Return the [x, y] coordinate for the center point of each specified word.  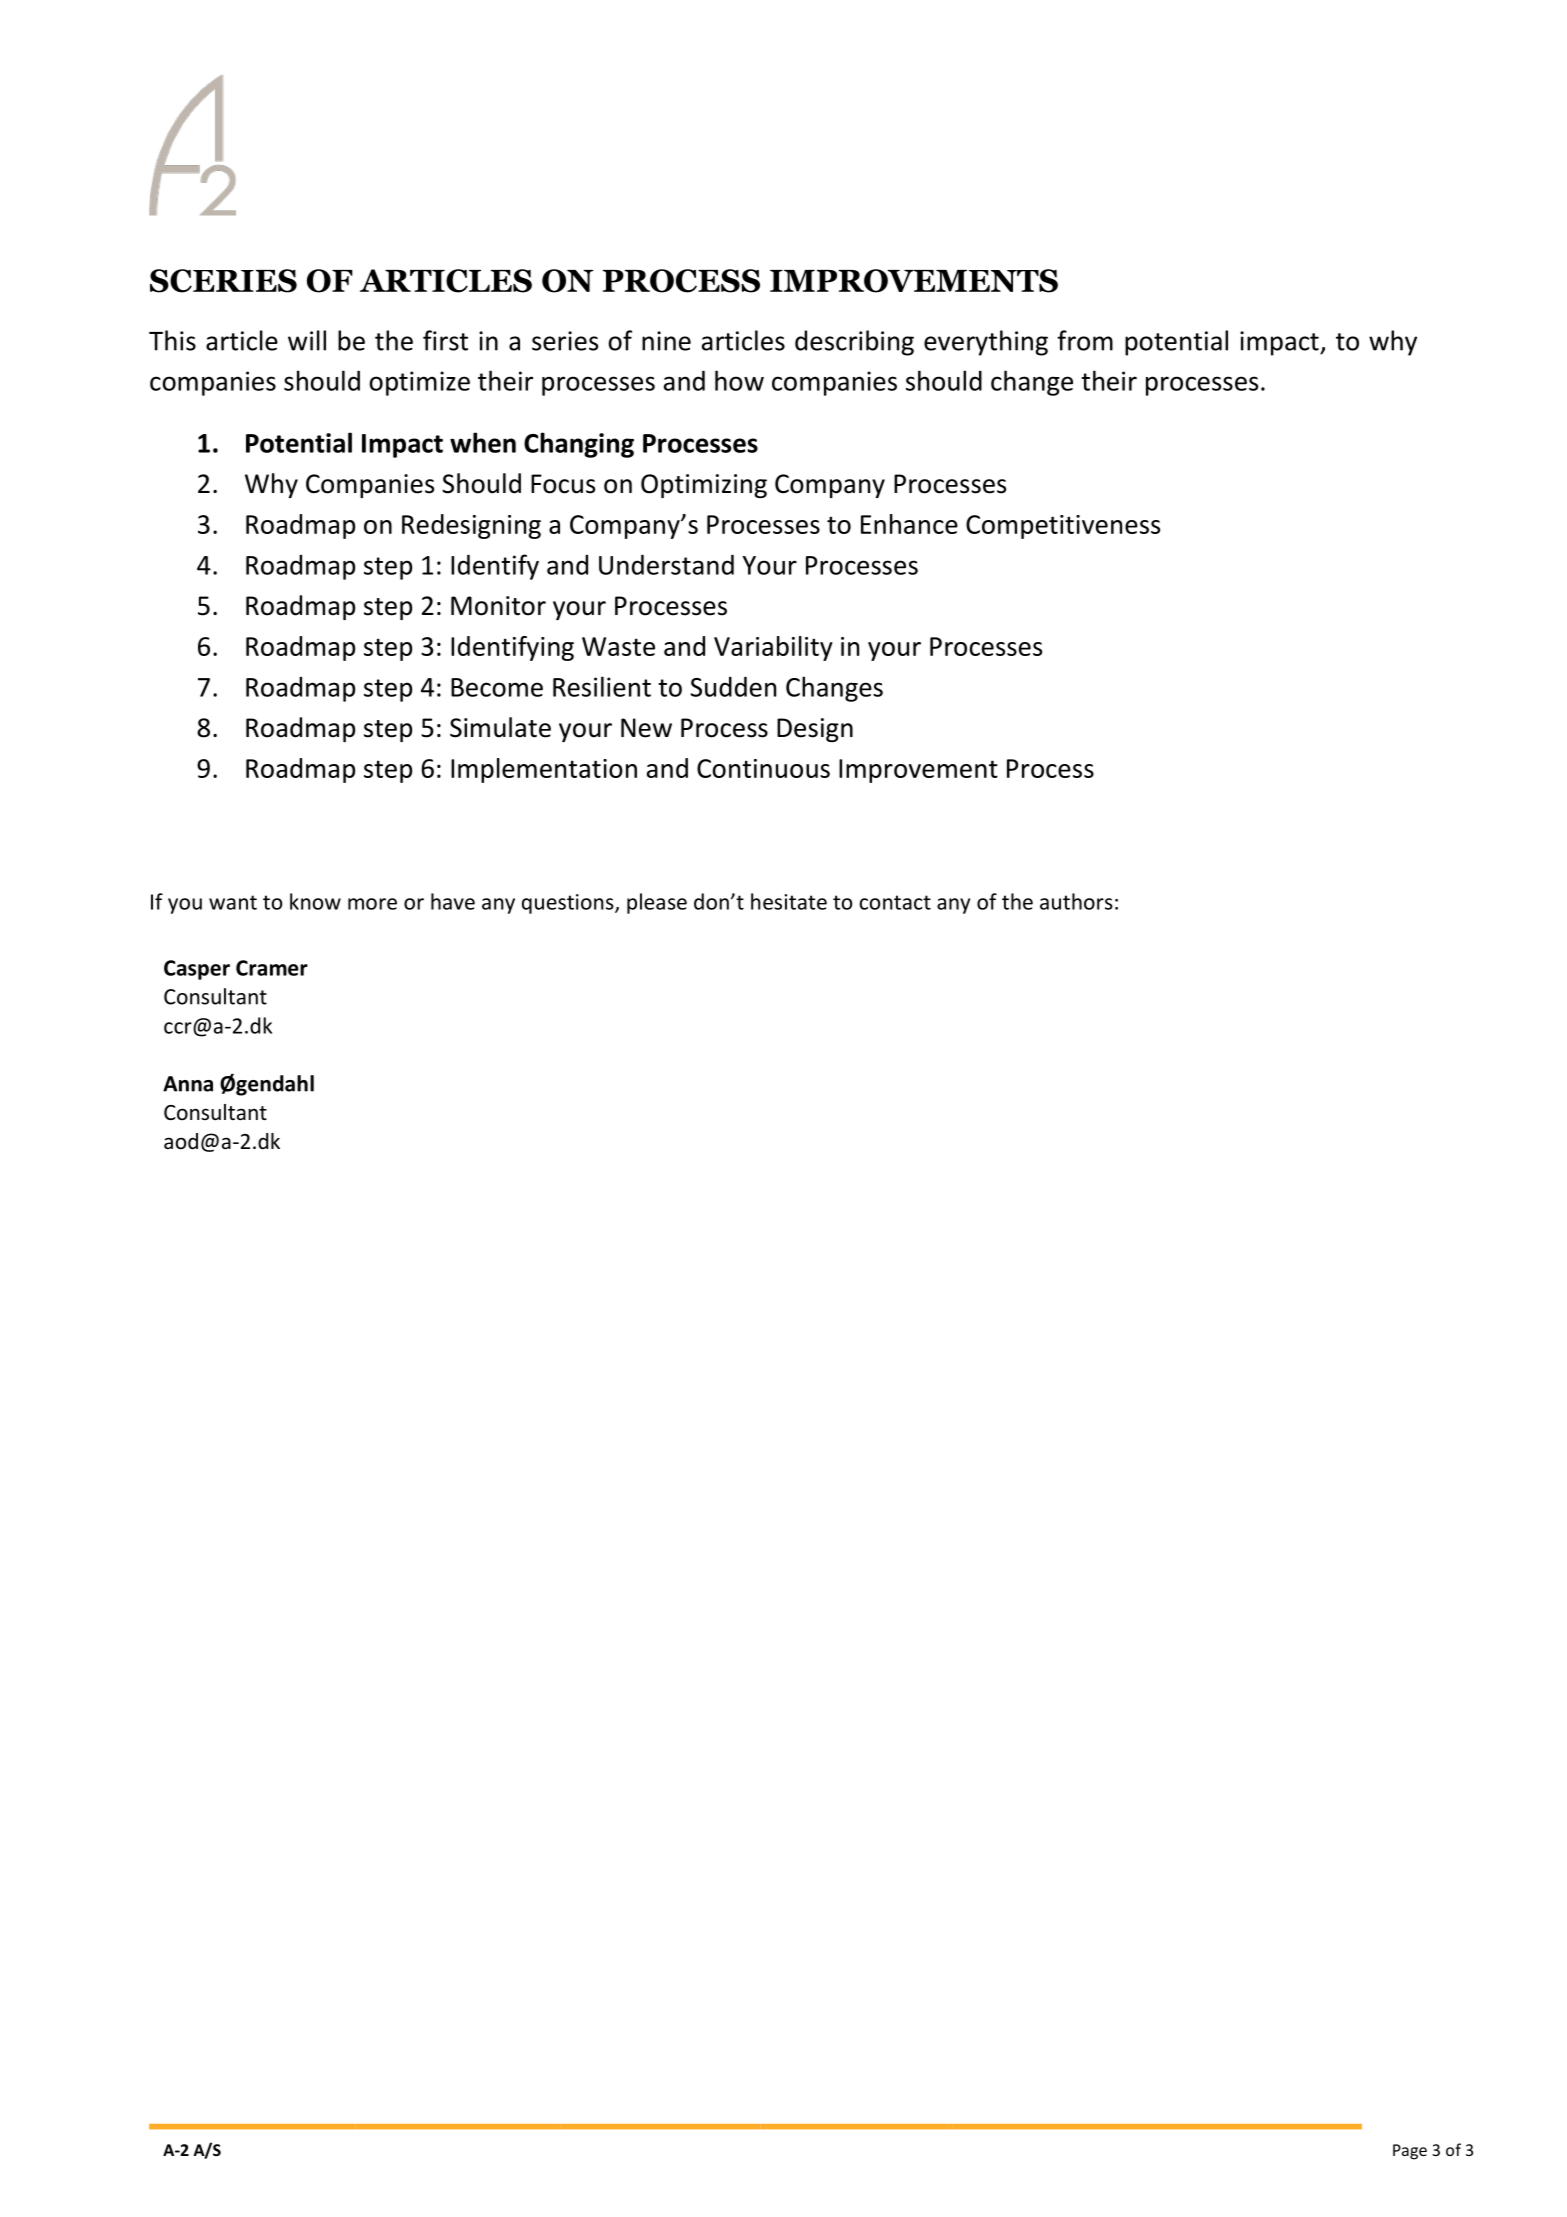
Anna [188, 1084]
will [307, 340]
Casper [197, 970]
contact [895, 902]
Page [1410, 2152]
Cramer [272, 968]
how [739, 380]
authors [1076, 901]
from [1085, 340]
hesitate [789, 901]
